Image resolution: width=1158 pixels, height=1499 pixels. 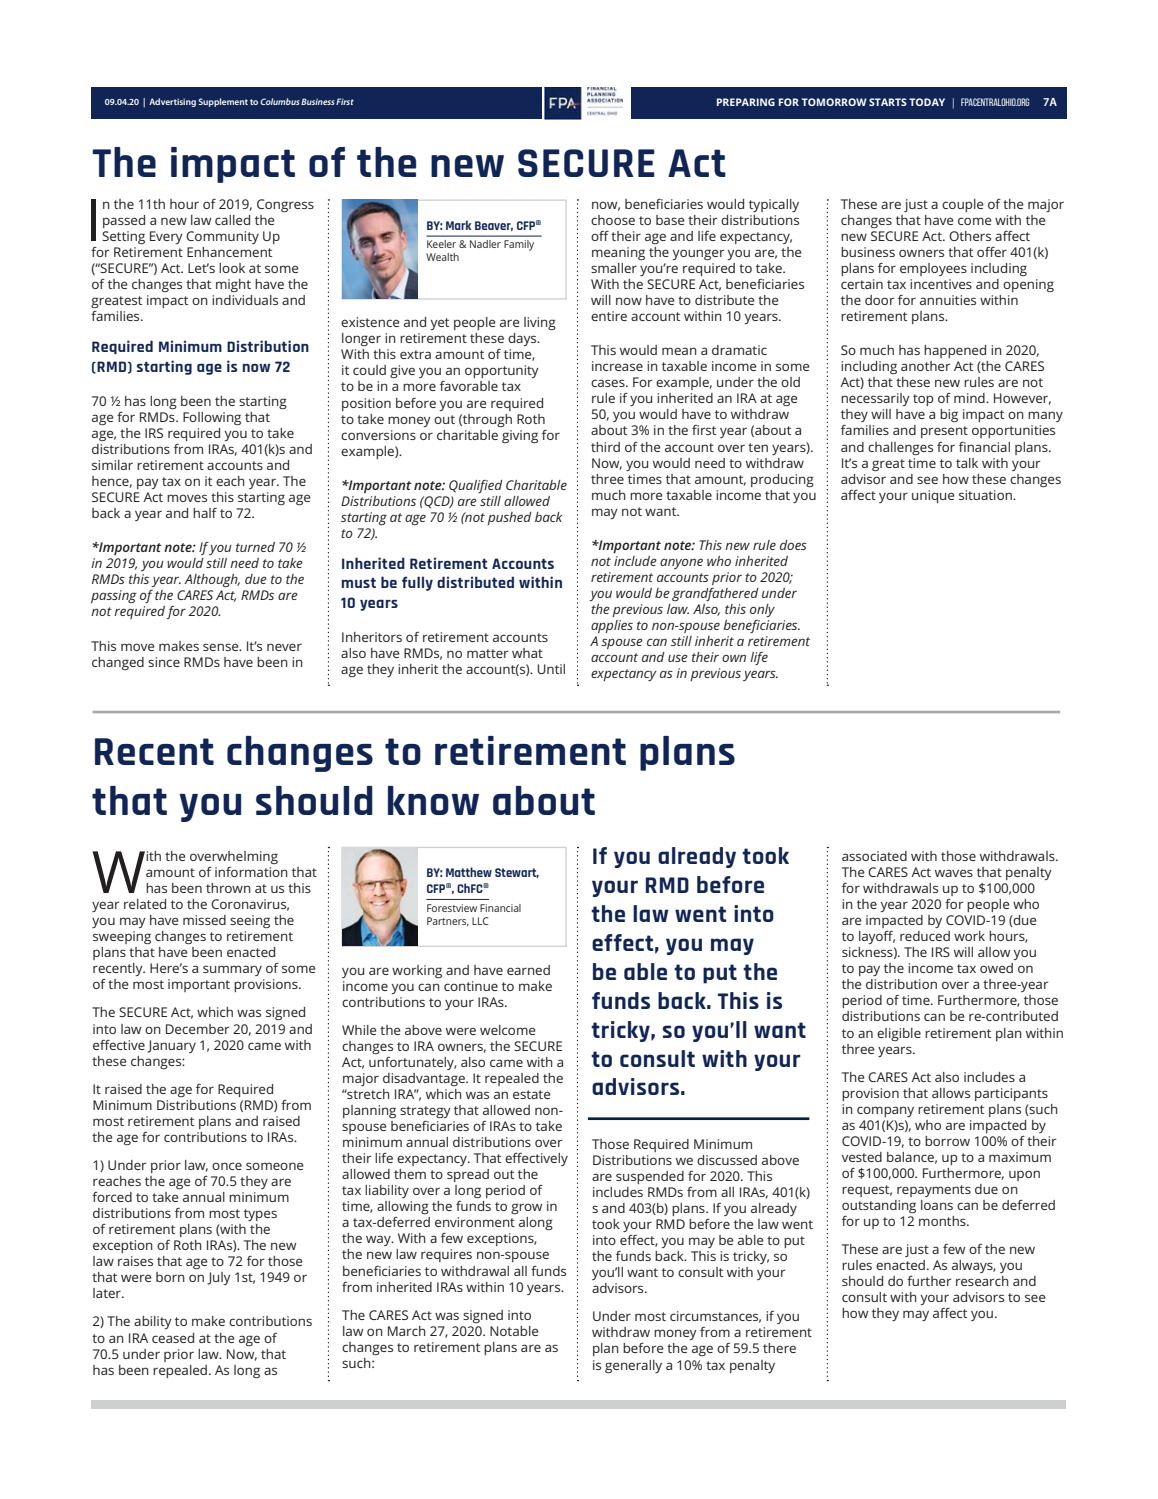 I want to click on reduced, so click(x=925, y=936).
